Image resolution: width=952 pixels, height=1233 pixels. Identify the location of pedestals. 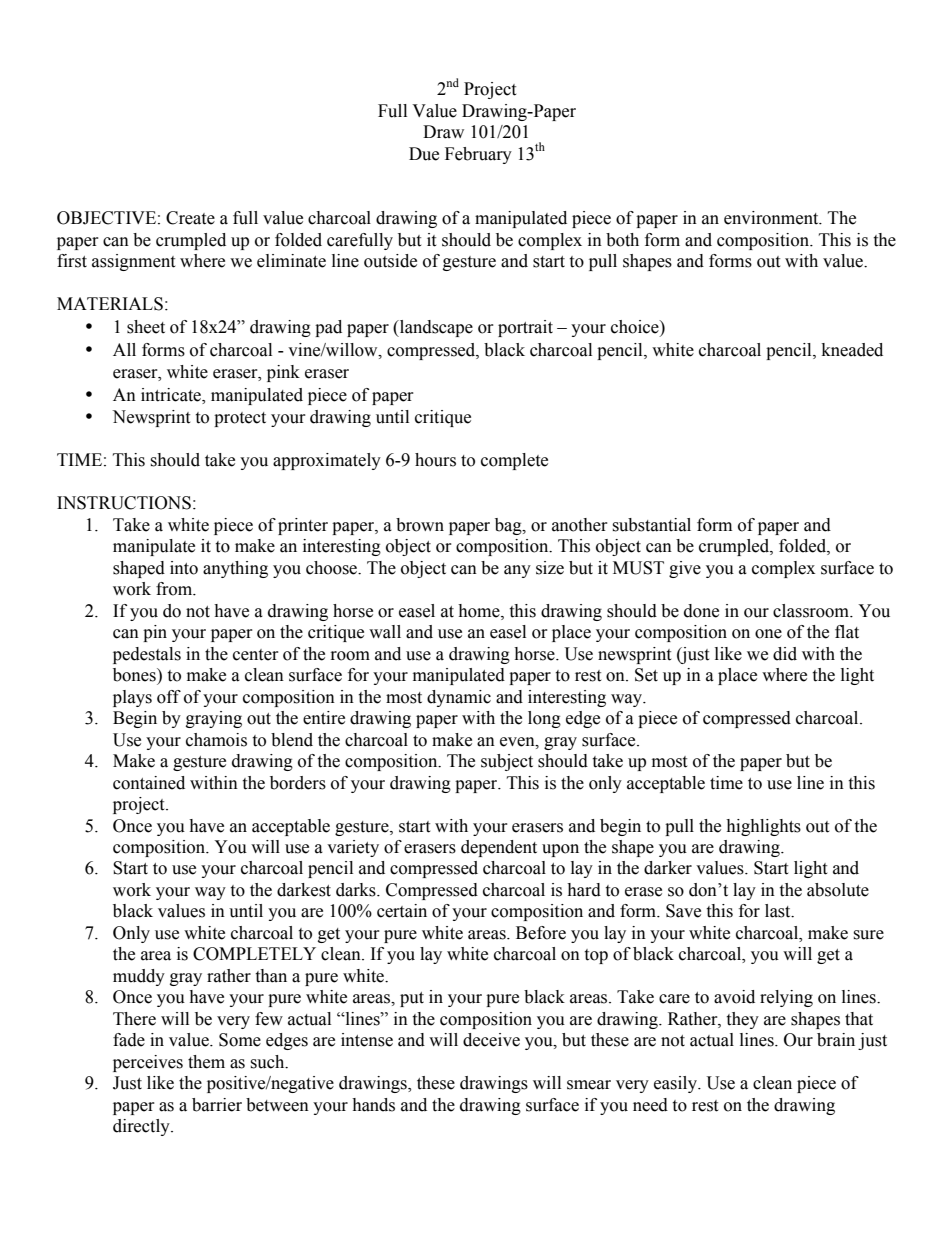
(147, 655).
